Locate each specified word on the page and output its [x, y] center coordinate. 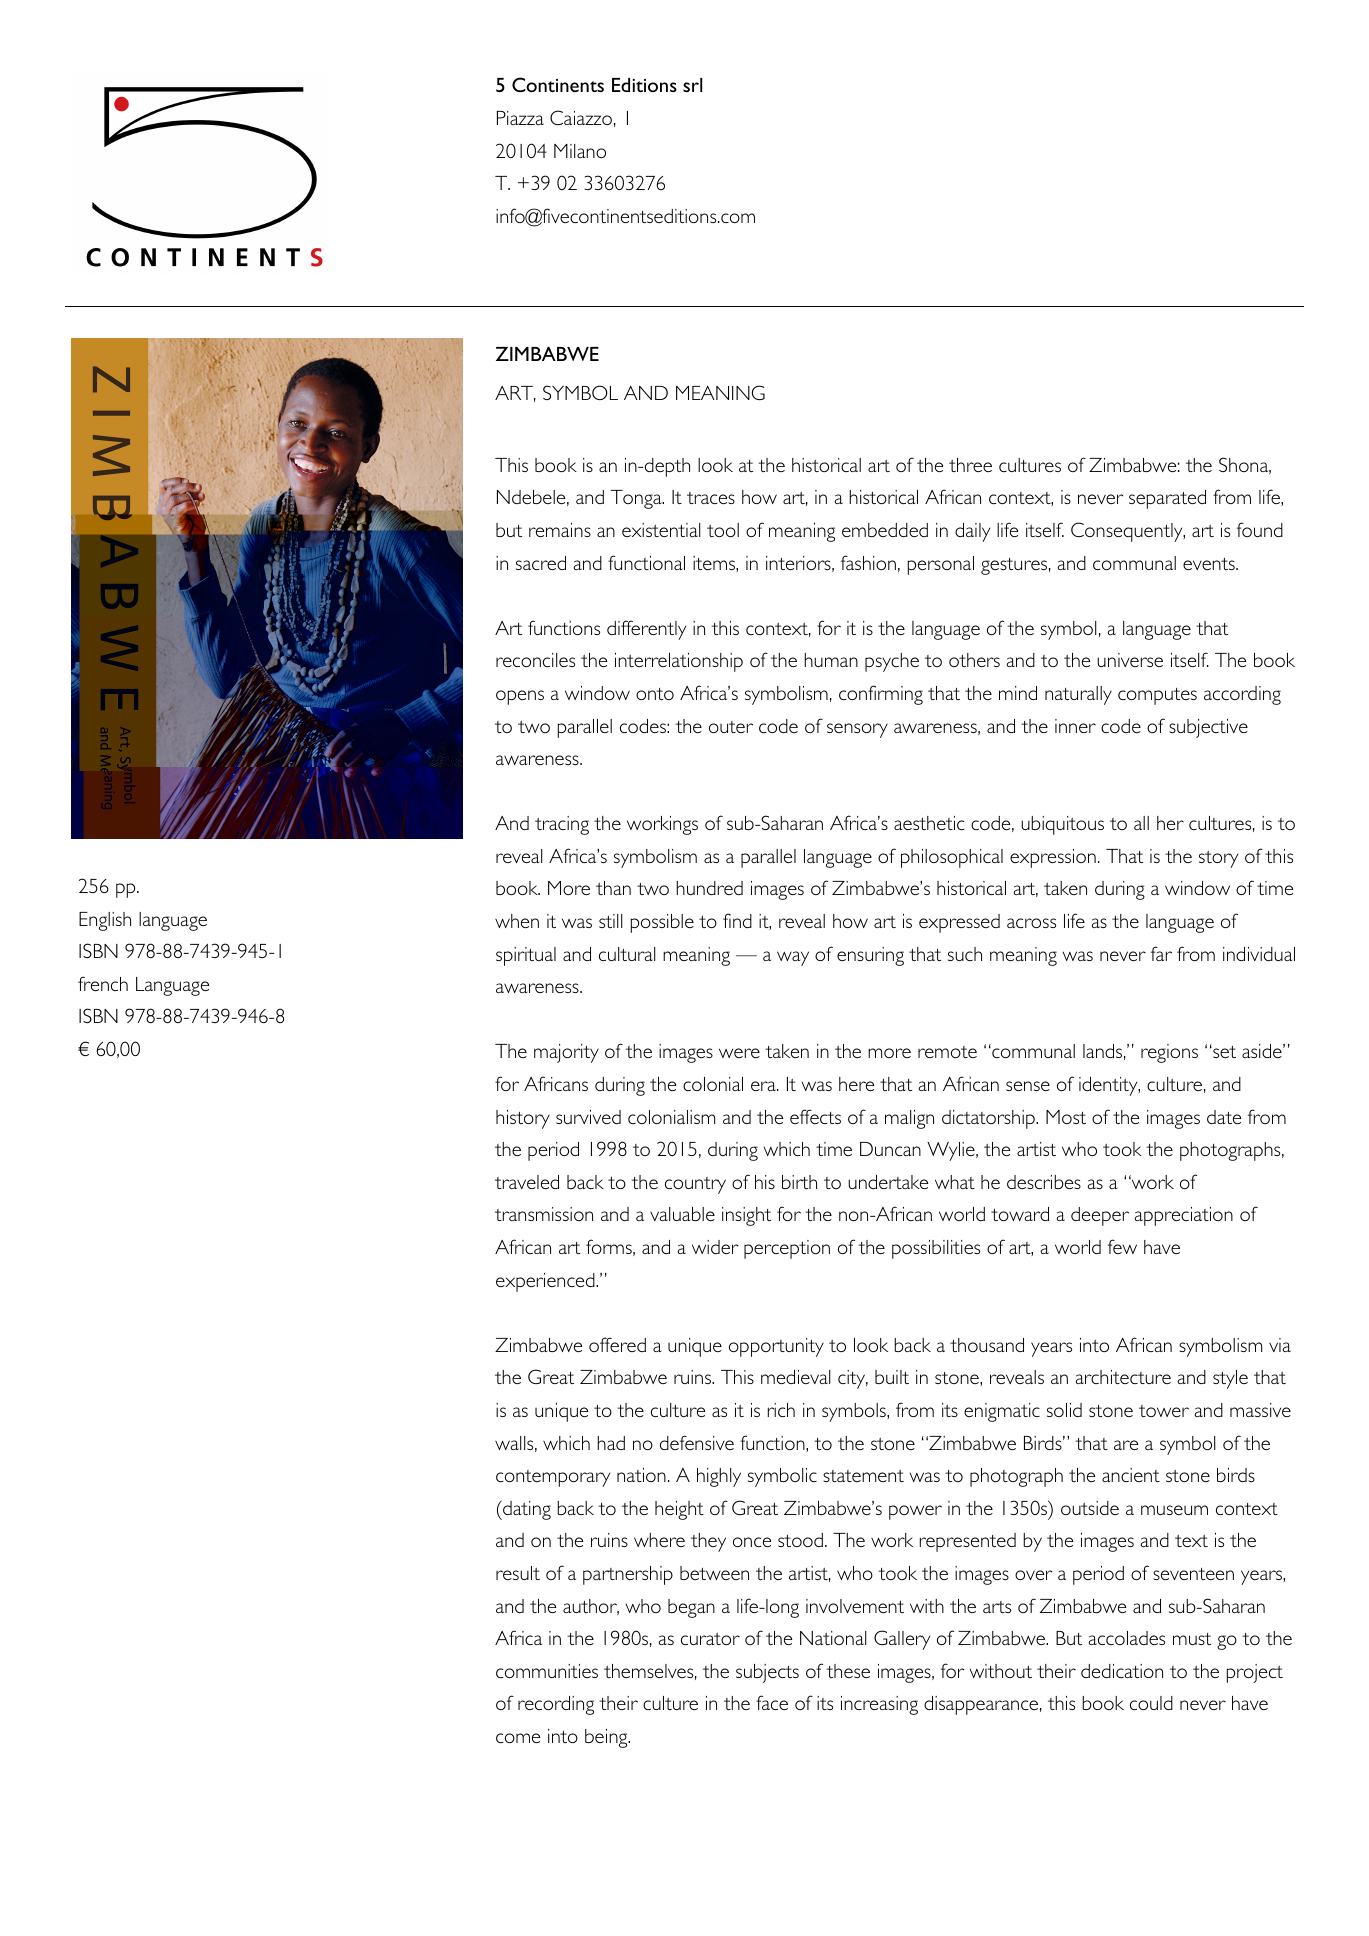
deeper [1100, 1216]
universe [1130, 660]
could [1151, 1703]
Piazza [520, 118]
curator [710, 1639]
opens [520, 697]
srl [692, 85]
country [695, 1185]
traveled [527, 1182]
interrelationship [679, 662]
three [970, 465]
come [518, 1738]
